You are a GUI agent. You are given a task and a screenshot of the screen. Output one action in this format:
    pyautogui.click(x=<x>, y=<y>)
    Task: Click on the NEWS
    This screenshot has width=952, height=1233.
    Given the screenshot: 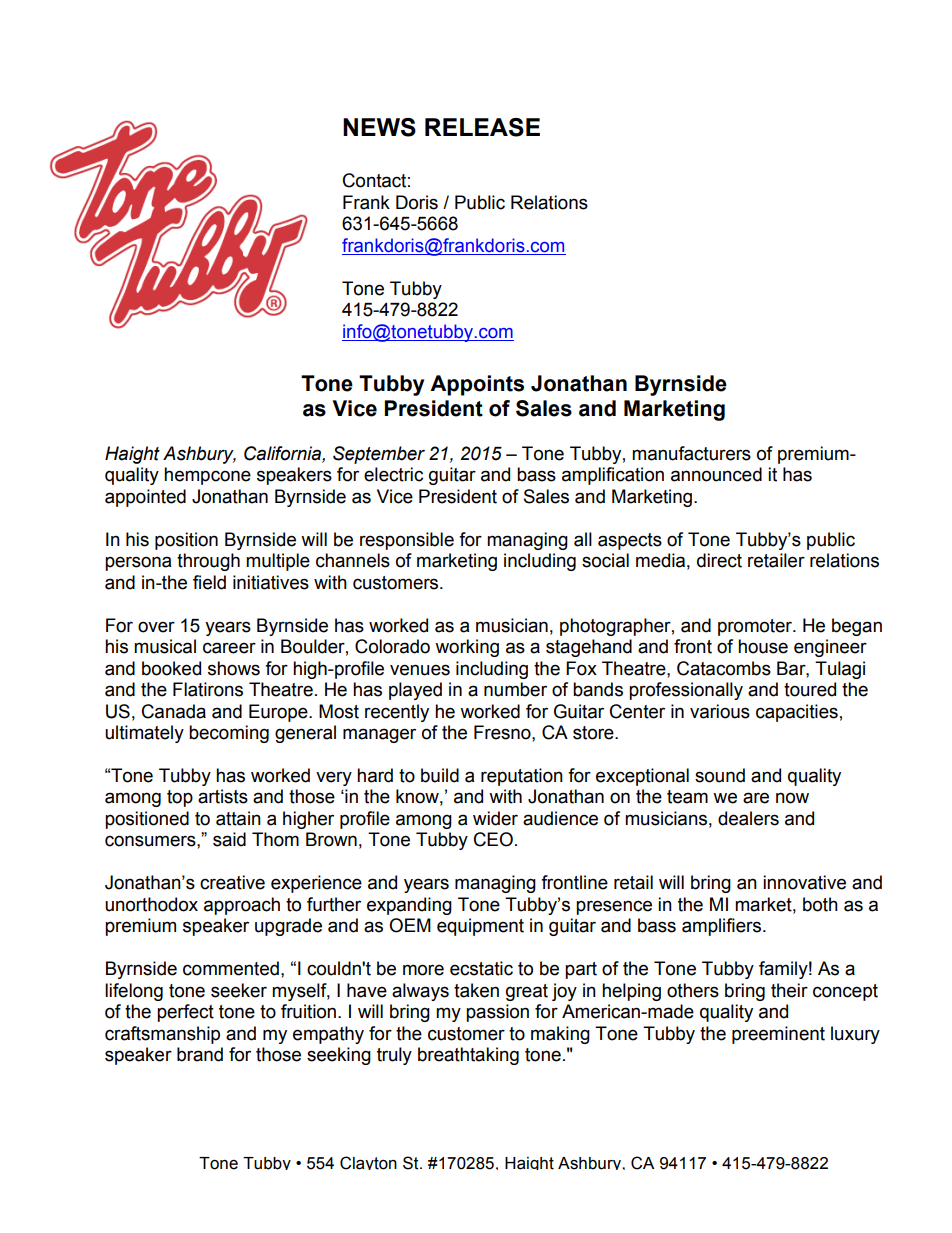 What is the action you would take?
    pyautogui.click(x=379, y=127)
